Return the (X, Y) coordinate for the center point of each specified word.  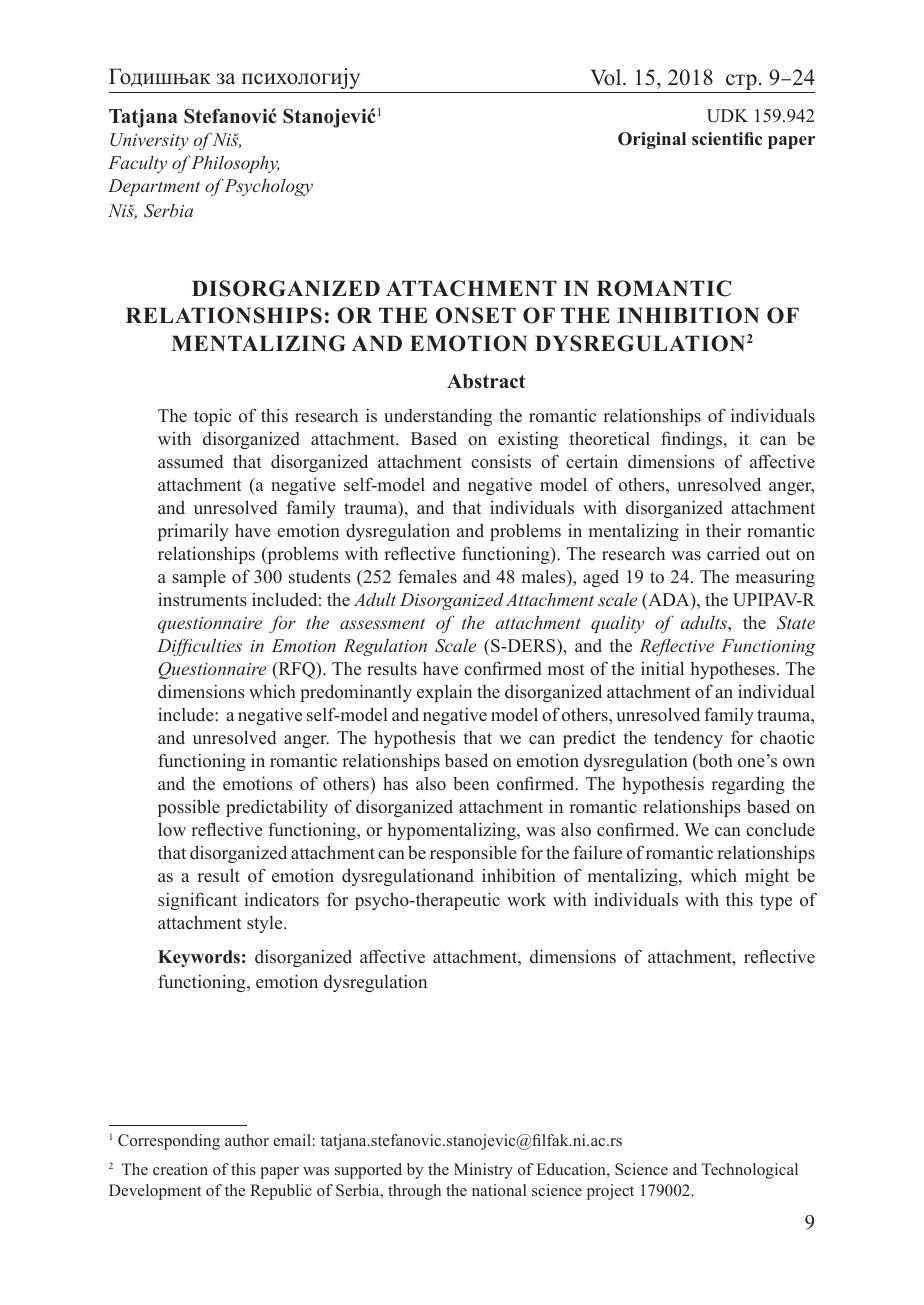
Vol (607, 77)
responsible (473, 854)
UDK (727, 116)
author (247, 1140)
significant (197, 901)
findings (693, 440)
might (767, 877)
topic (212, 417)
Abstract (486, 381)
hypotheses (732, 670)
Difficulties (199, 647)
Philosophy (235, 164)
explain (444, 693)
